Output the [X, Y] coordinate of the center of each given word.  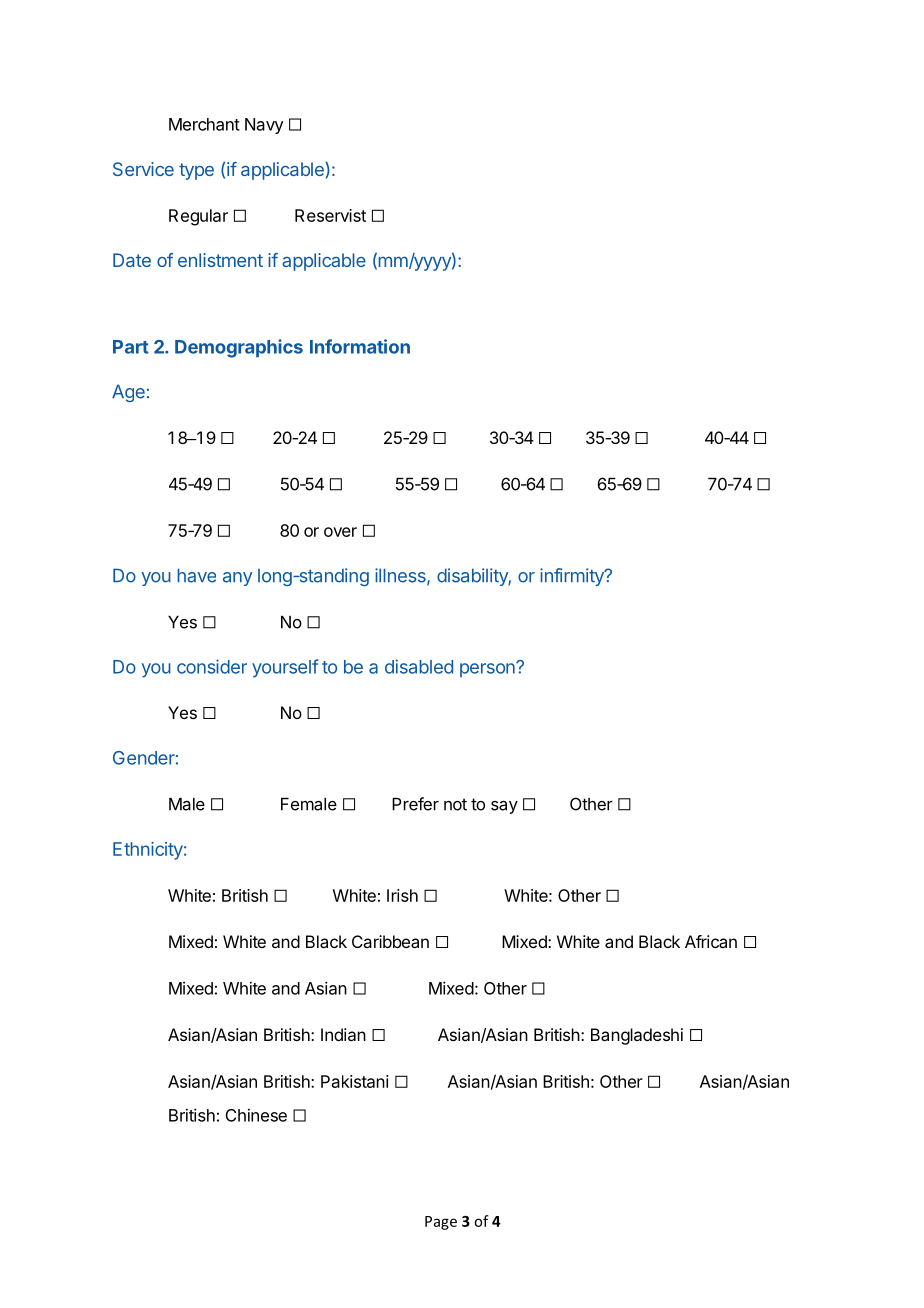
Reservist [330, 215]
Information [360, 346]
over [340, 532]
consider [212, 666]
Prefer [415, 804]
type [196, 171]
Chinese [256, 1115]
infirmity [573, 577]
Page [441, 1223]
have [196, 575]
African [711, 941]
